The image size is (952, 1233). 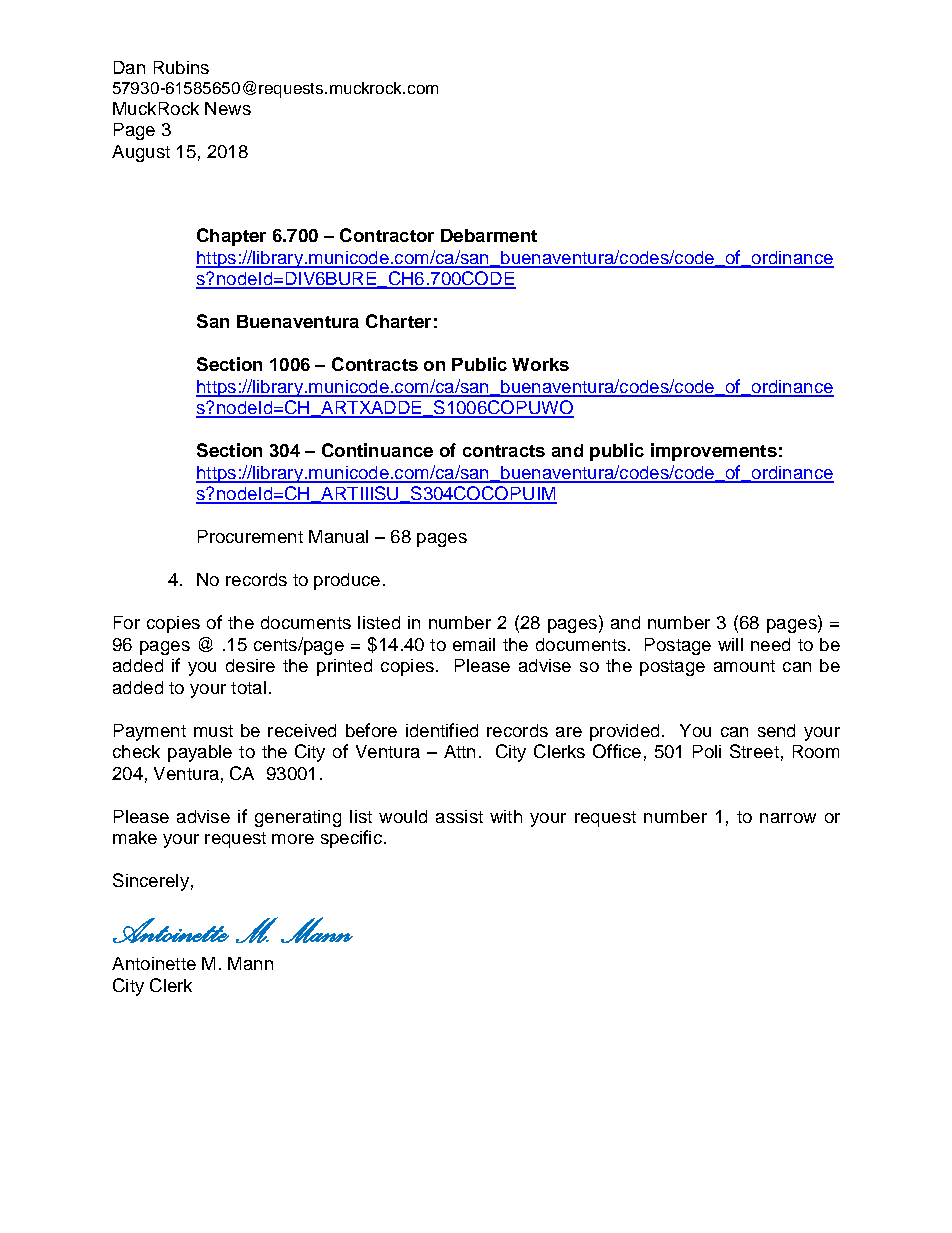 I want to click on Sincerely, so click(x=151, y=882).
